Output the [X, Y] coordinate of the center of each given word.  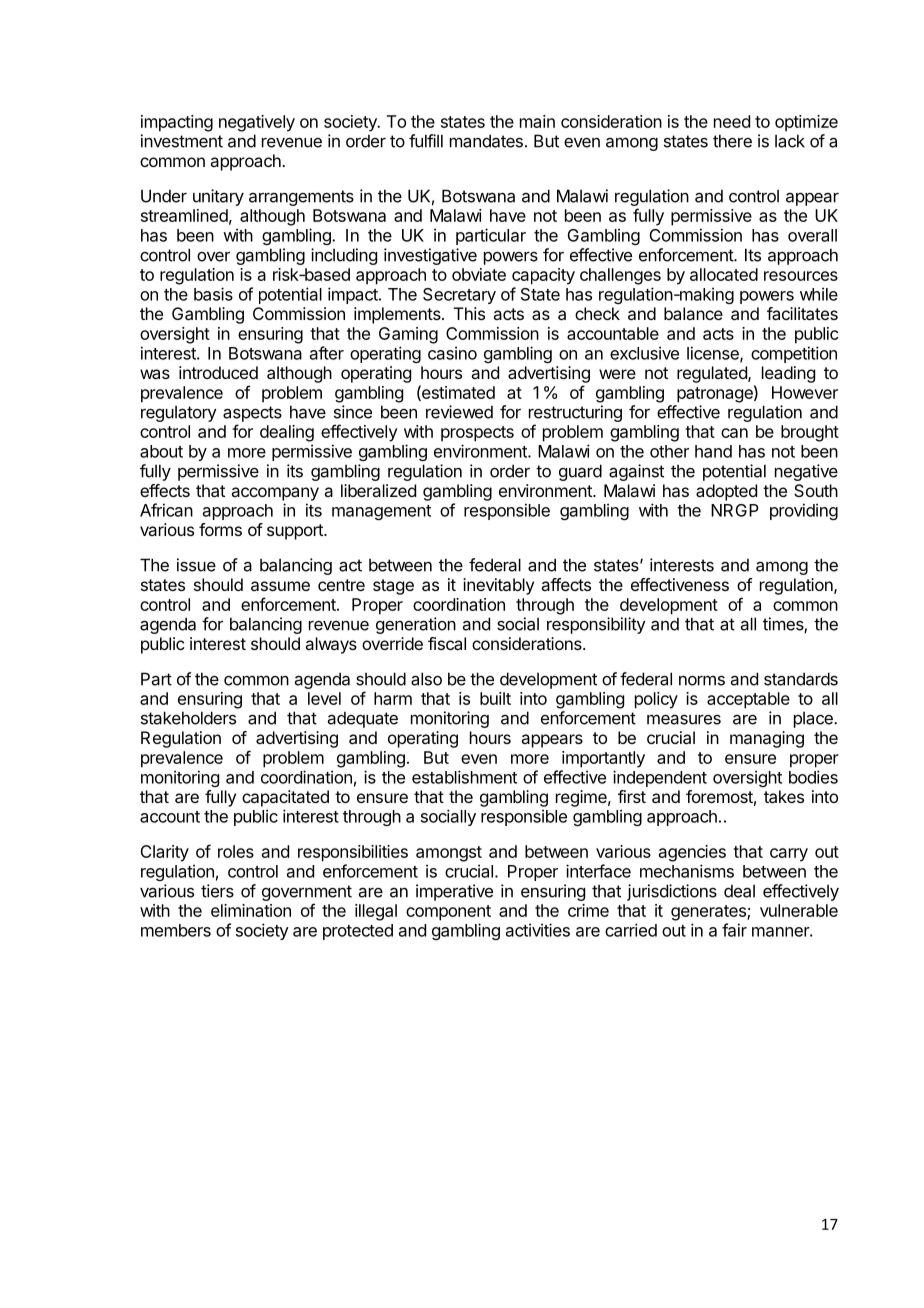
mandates [486, 141]
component [448, 913]
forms [220, 529]
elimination [251, 910]
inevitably [498, 586]
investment [182, 141]
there [732, 141]
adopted [726, 492]
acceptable [748, 700]
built [495, 698]
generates [709, 913]
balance [693, 313]
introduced [218, 372]
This [469, 313]
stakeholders [188, 718]
